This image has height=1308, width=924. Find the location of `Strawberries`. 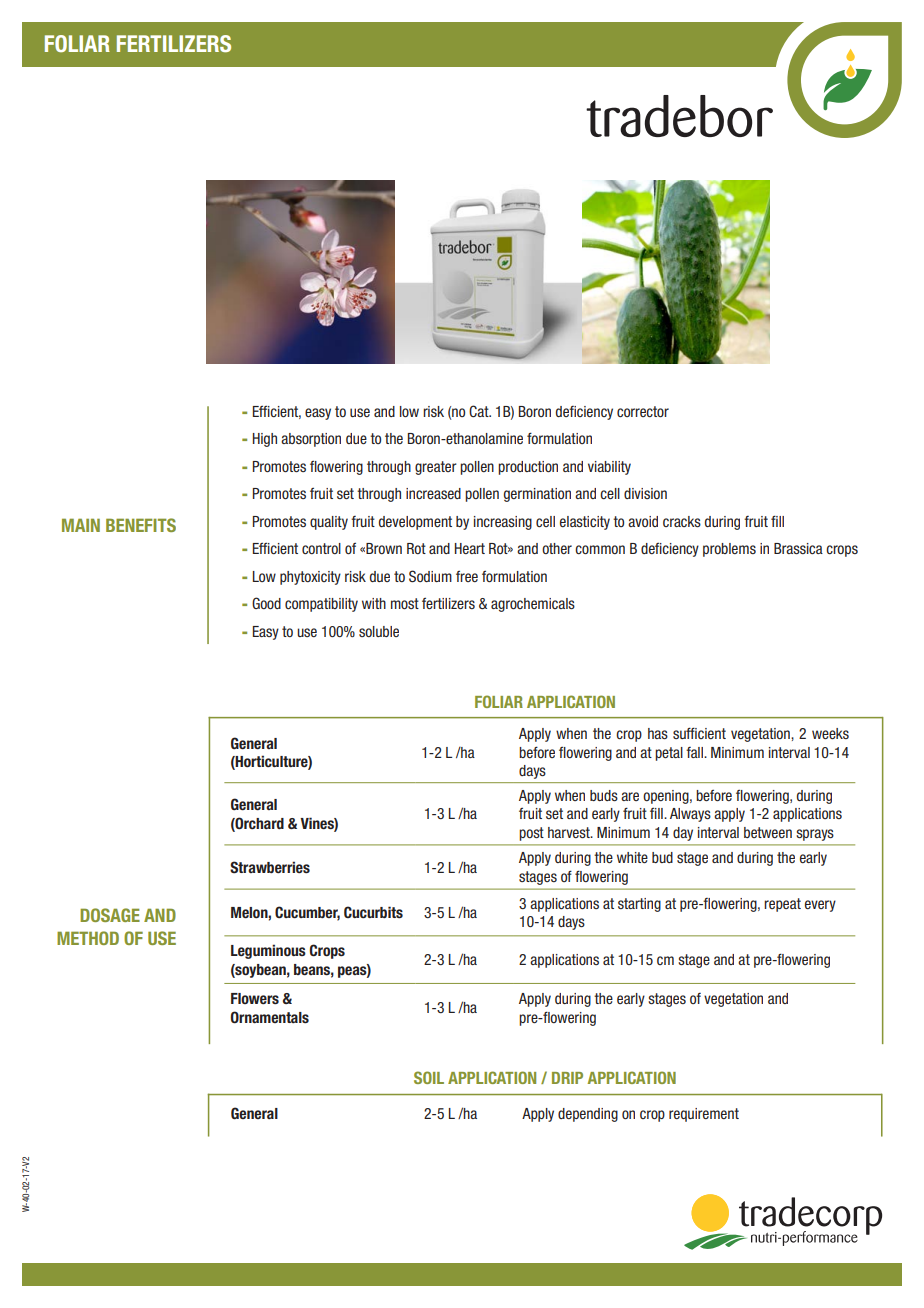

Strawberries is located at coordinates (270, 867).
